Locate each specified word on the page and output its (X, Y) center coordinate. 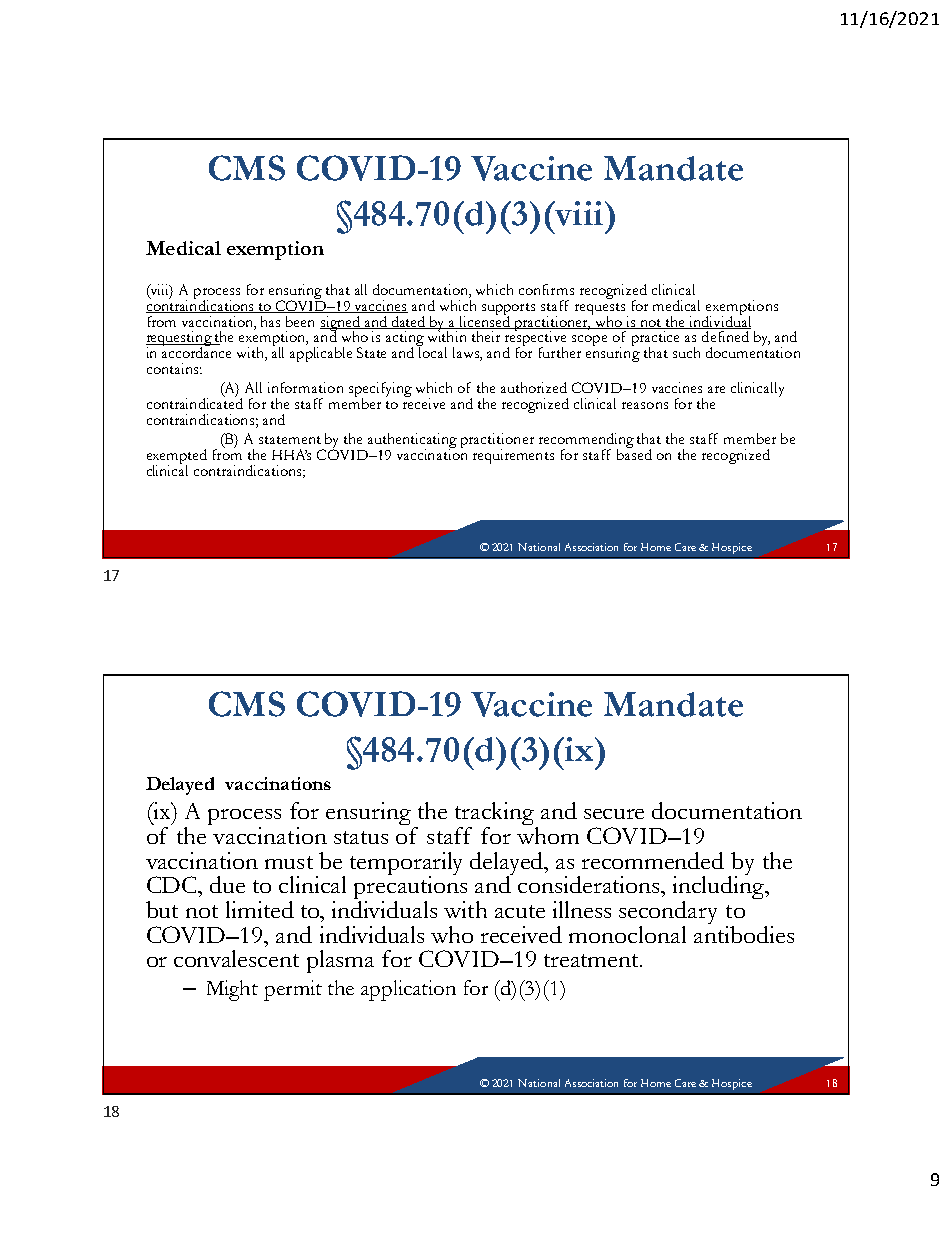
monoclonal (627, 934)
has (270, 321)
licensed (485, 321)
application (408, 990)
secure (614, 814)
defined (725, 336)
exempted (177, 458)
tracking (496, 815)
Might (232, 990)
